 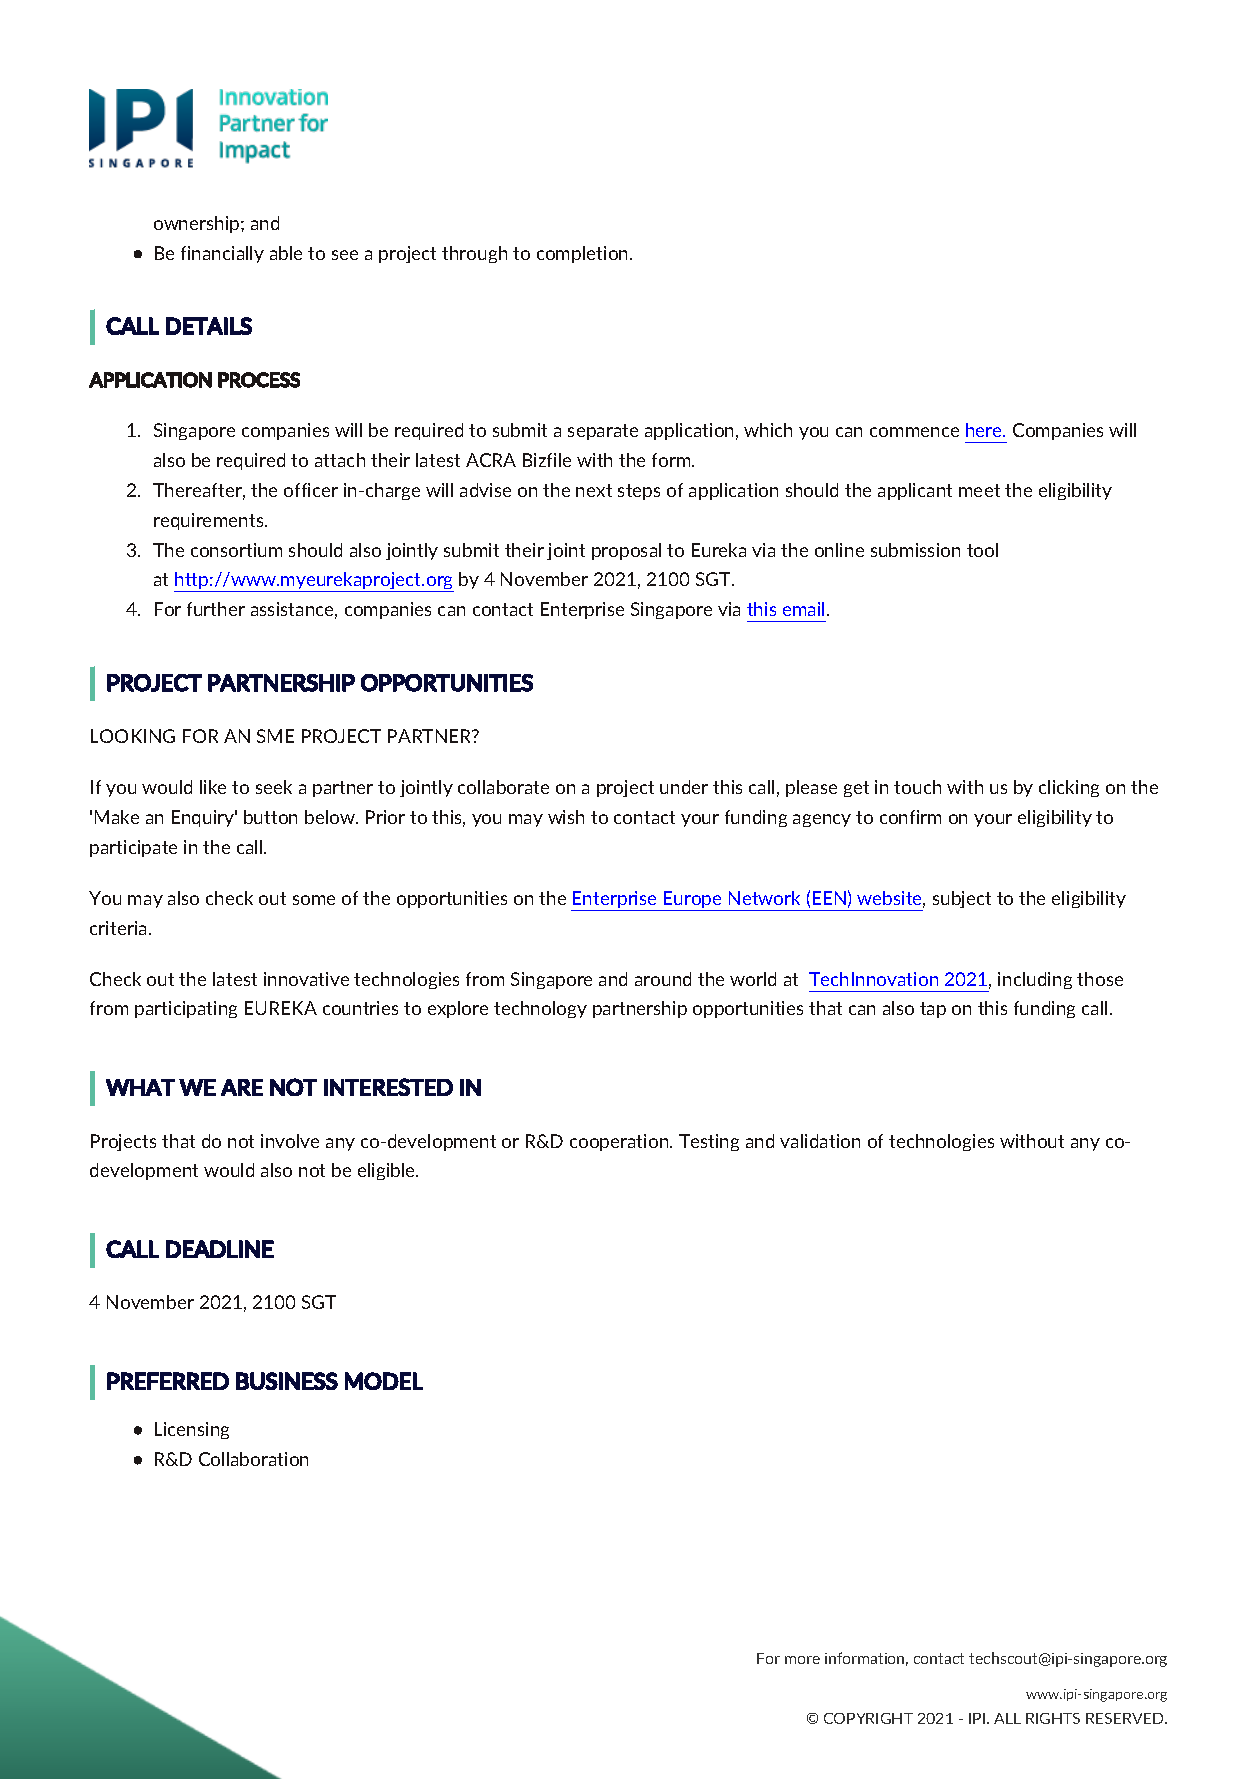 What do you see at coordinates (1069, 788) in the screenshot?
I see `clicking` at bounding box center [1069, 788].
